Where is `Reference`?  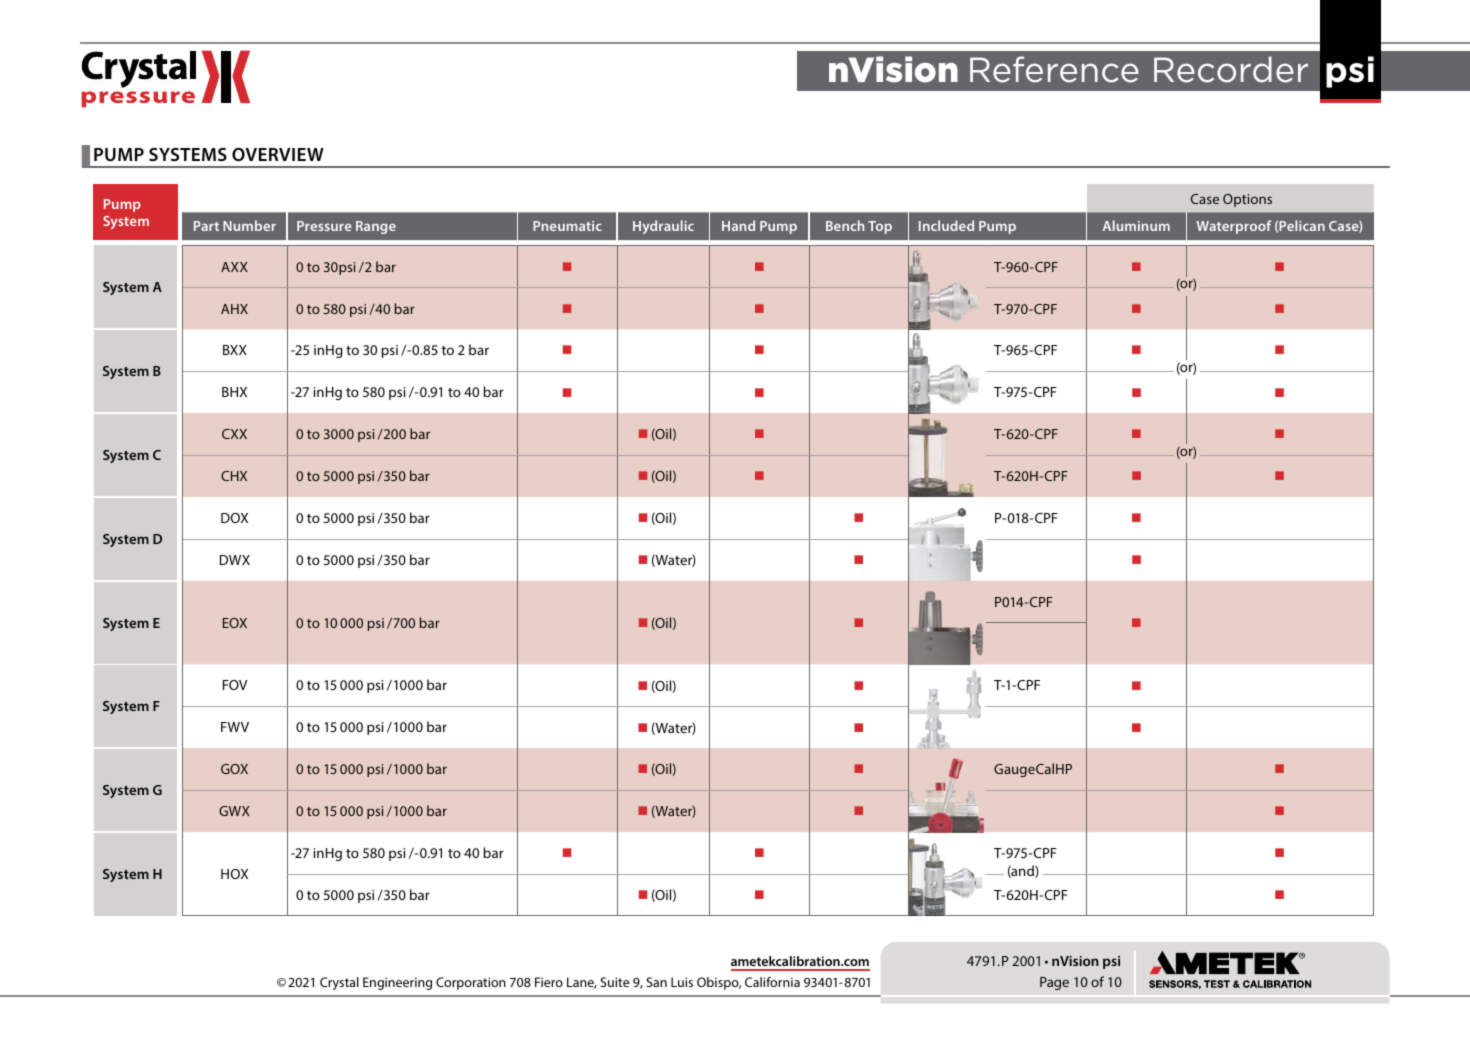
Reference is located at coordinates (1054, 69).
